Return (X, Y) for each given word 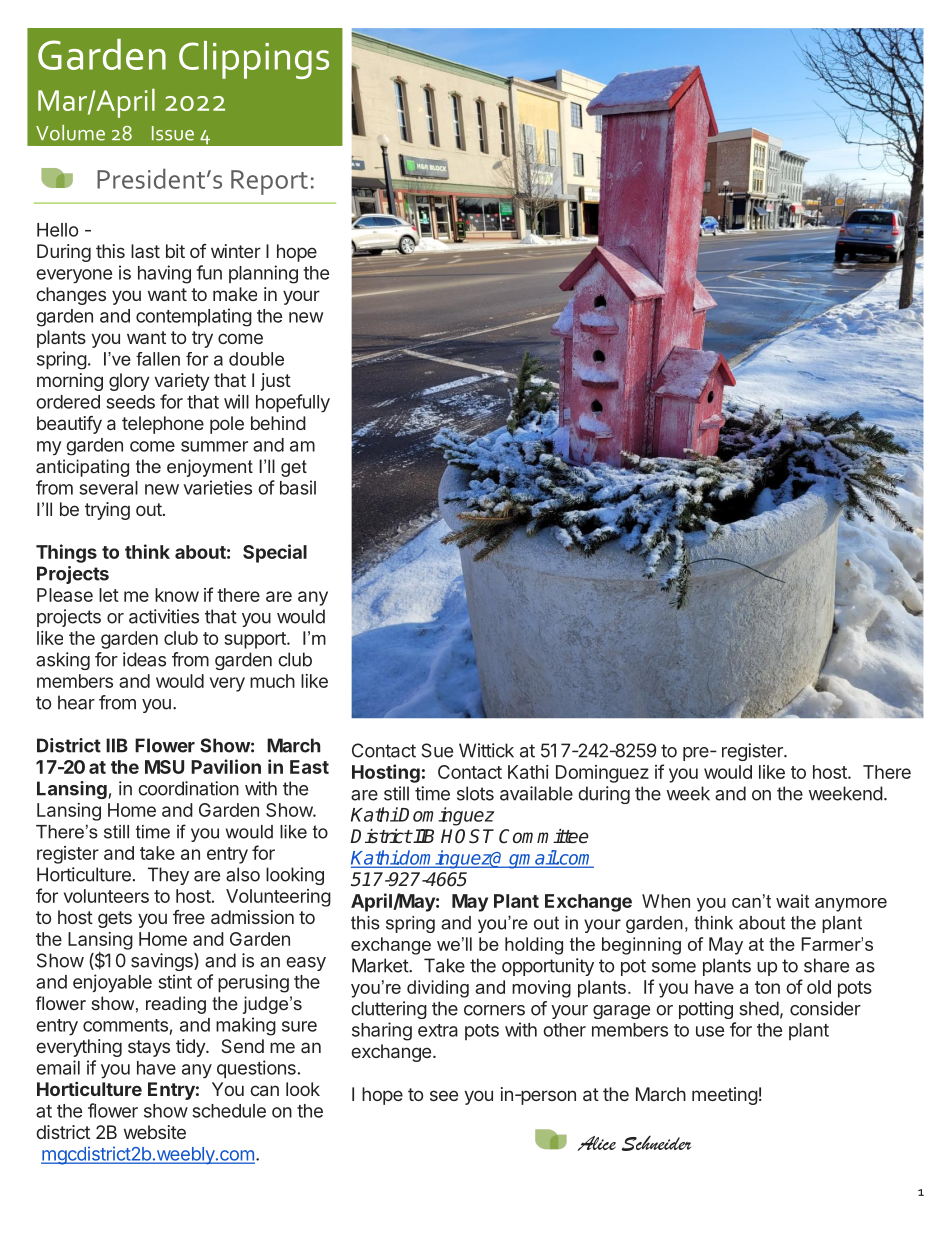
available (536, 793)
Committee (544, 836)
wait (792, 901)
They (168, 876)
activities (164, 616)
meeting (725, 1096)
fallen (158, 359)
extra (438, 1030)
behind (278, 423)
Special (275, 553)
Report (269, 182)
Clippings (254, 60)
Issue (173, 133)
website (155, 1132)
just (276, 382)
